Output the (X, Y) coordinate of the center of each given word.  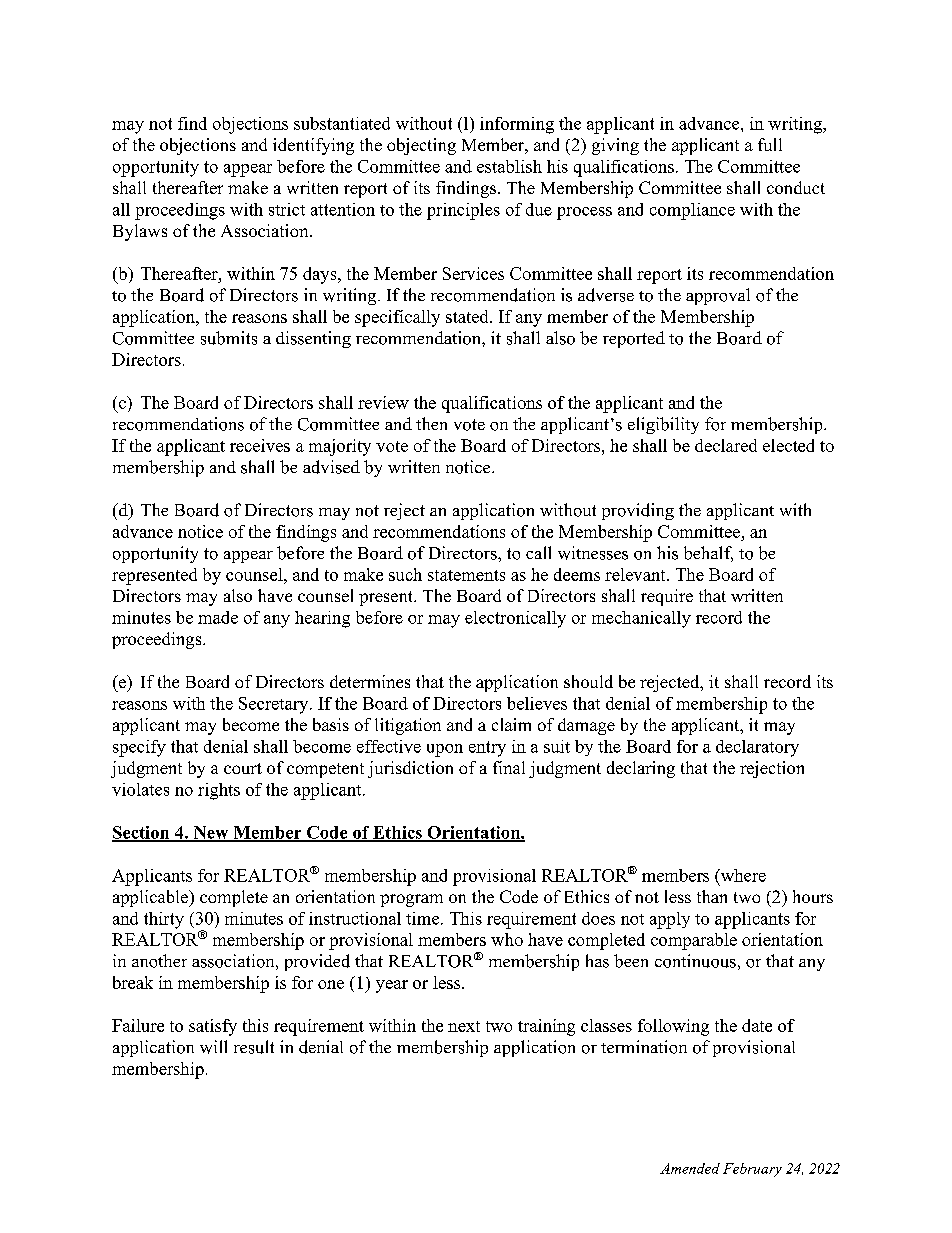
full (770, 144)
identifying (313, 146)
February (752, 1170)
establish (509, 166)
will (213, 1047)
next (464, 1026)
